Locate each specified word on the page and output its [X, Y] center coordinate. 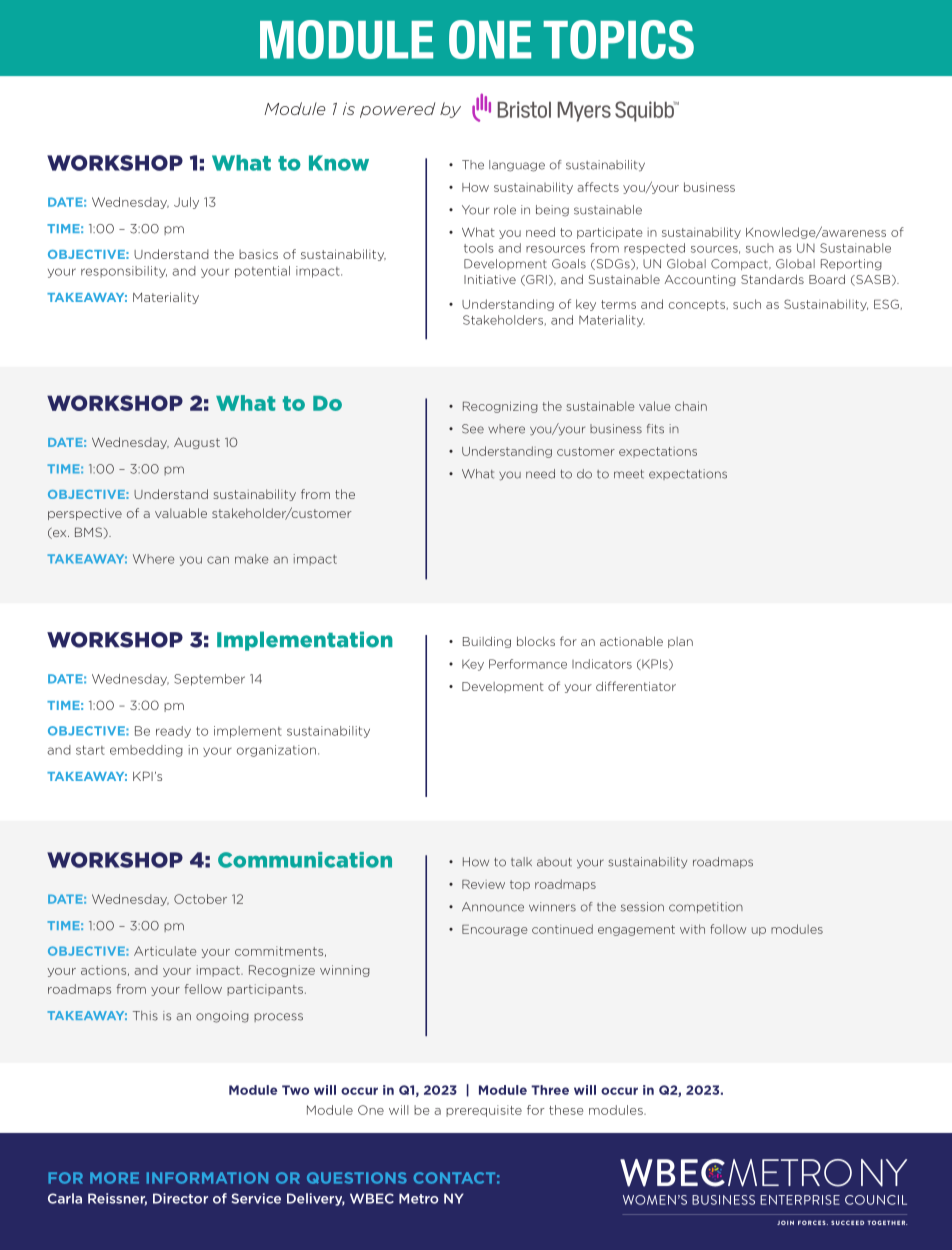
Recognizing [500, 407]
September [209, 680]
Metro [419, 1198]
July [186, 203]
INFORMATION [207, 1178]
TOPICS [618, 39]
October [200, 899]
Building [487, 642]
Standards [772, 279]
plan [680, 642]
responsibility [124, 272]
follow [728, 929]
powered [397, 110]
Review [483, 884]
